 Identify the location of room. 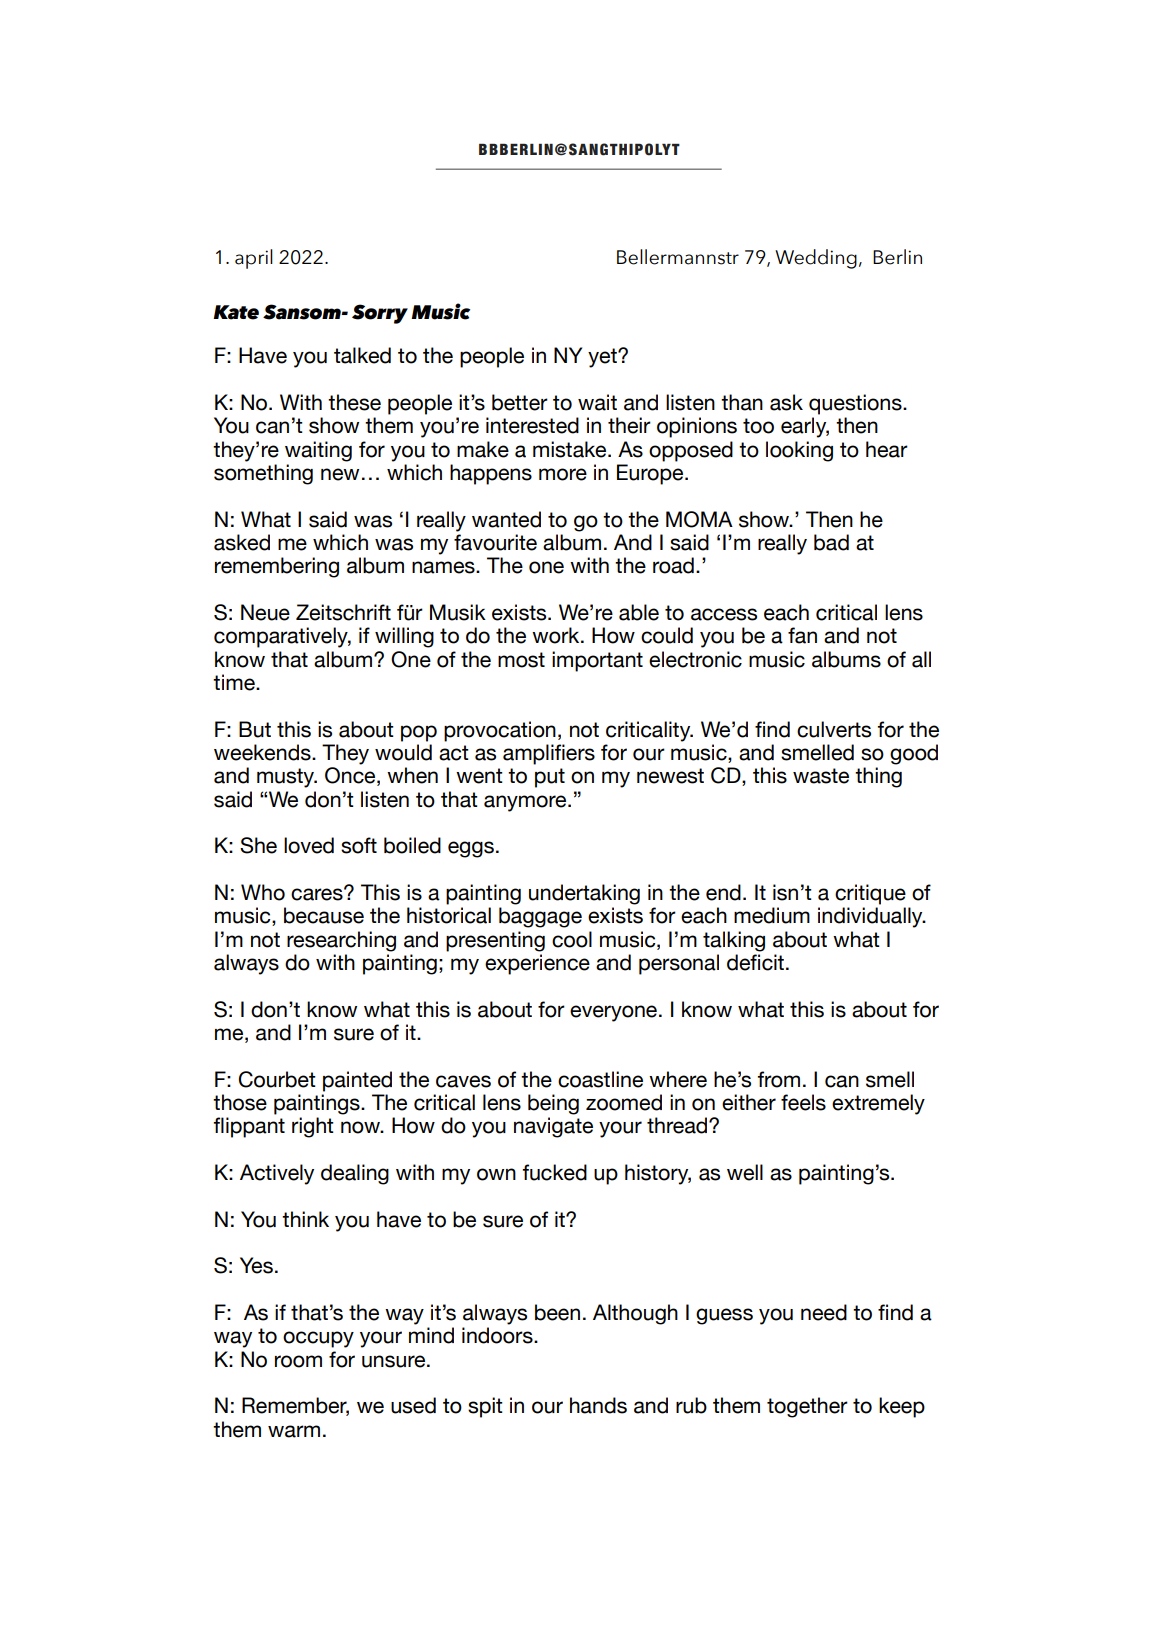
(298, 1361).
